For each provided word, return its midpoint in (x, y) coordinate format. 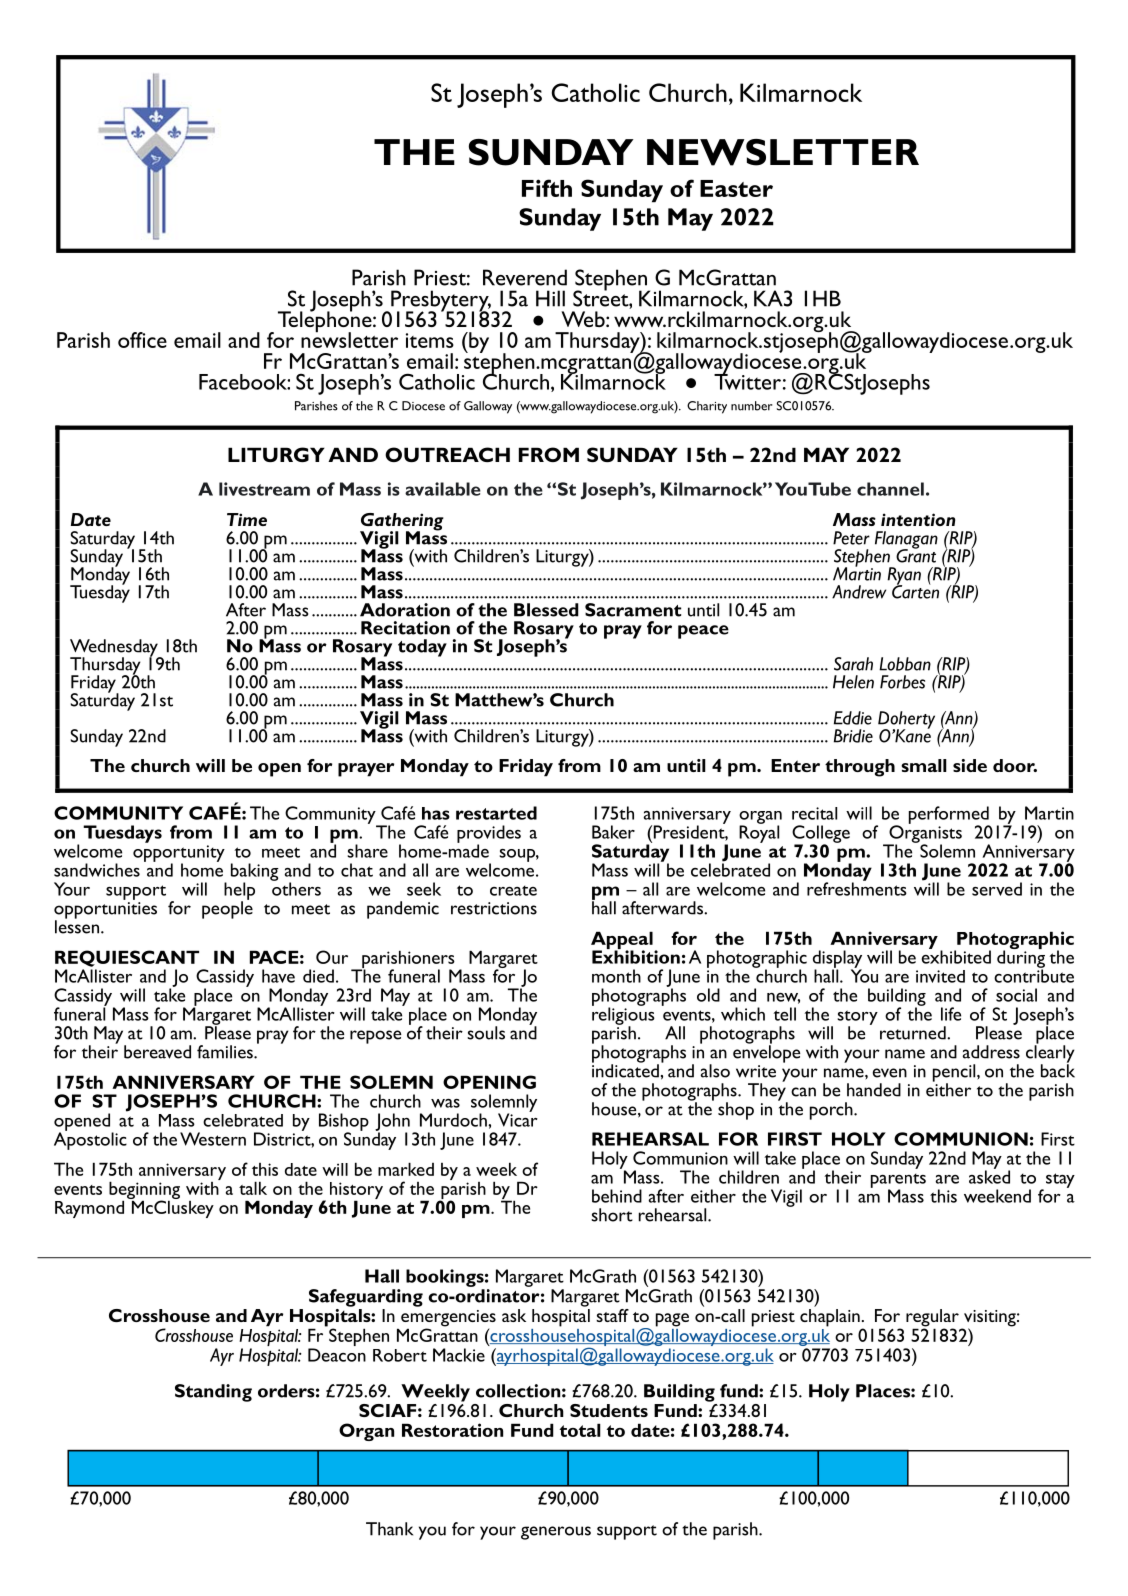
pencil (955, 1074)
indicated (625, 1070)
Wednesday (115, 649)
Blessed (546, 610)
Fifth (547, 188)
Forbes (902, 682)
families (226, 1052)
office (142, 340)
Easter (736, 188)
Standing (213, 1393)
